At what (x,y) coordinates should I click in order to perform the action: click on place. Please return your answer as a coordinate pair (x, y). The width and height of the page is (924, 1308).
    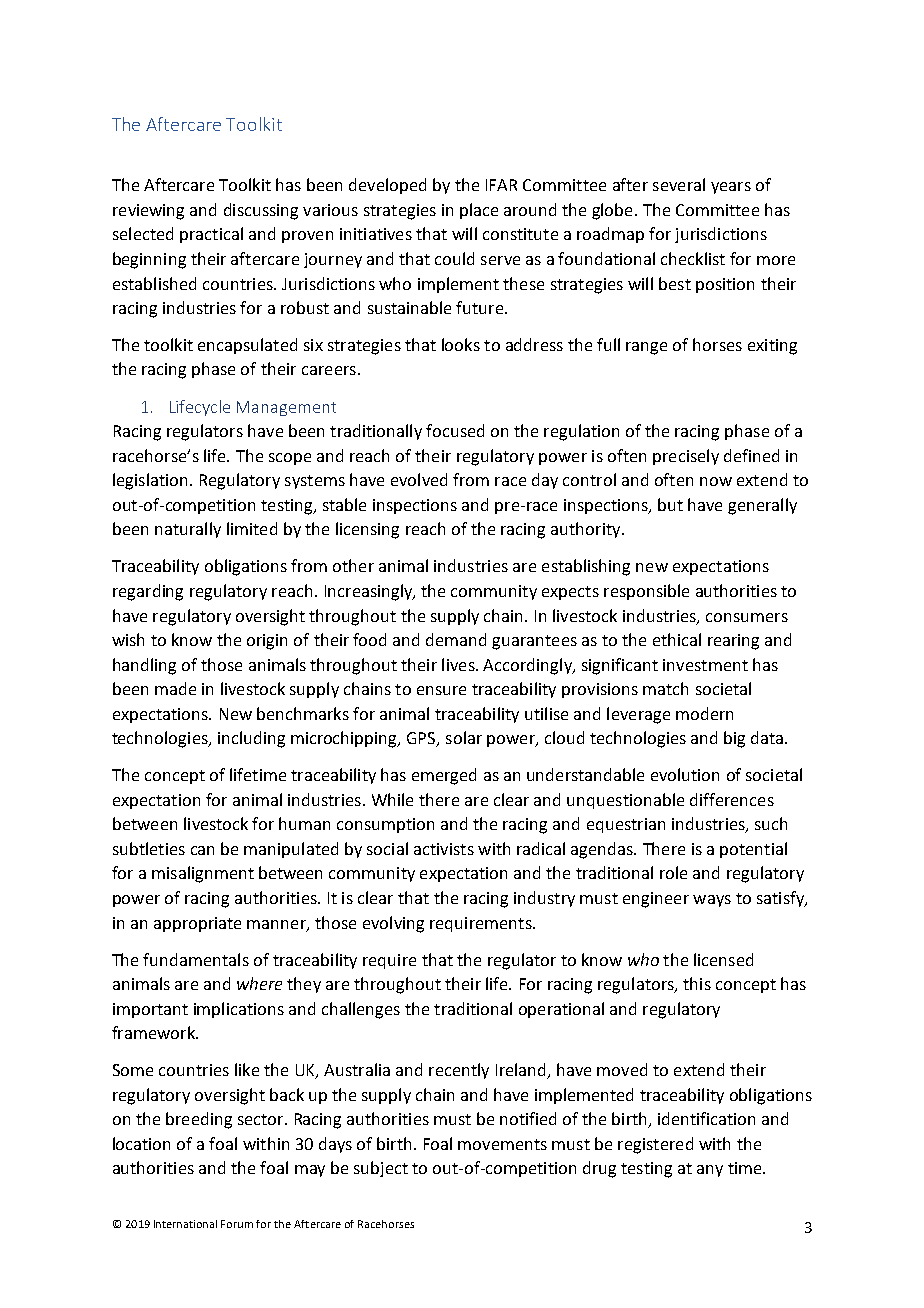
    Looking at the image, I should click on (479, 211).
